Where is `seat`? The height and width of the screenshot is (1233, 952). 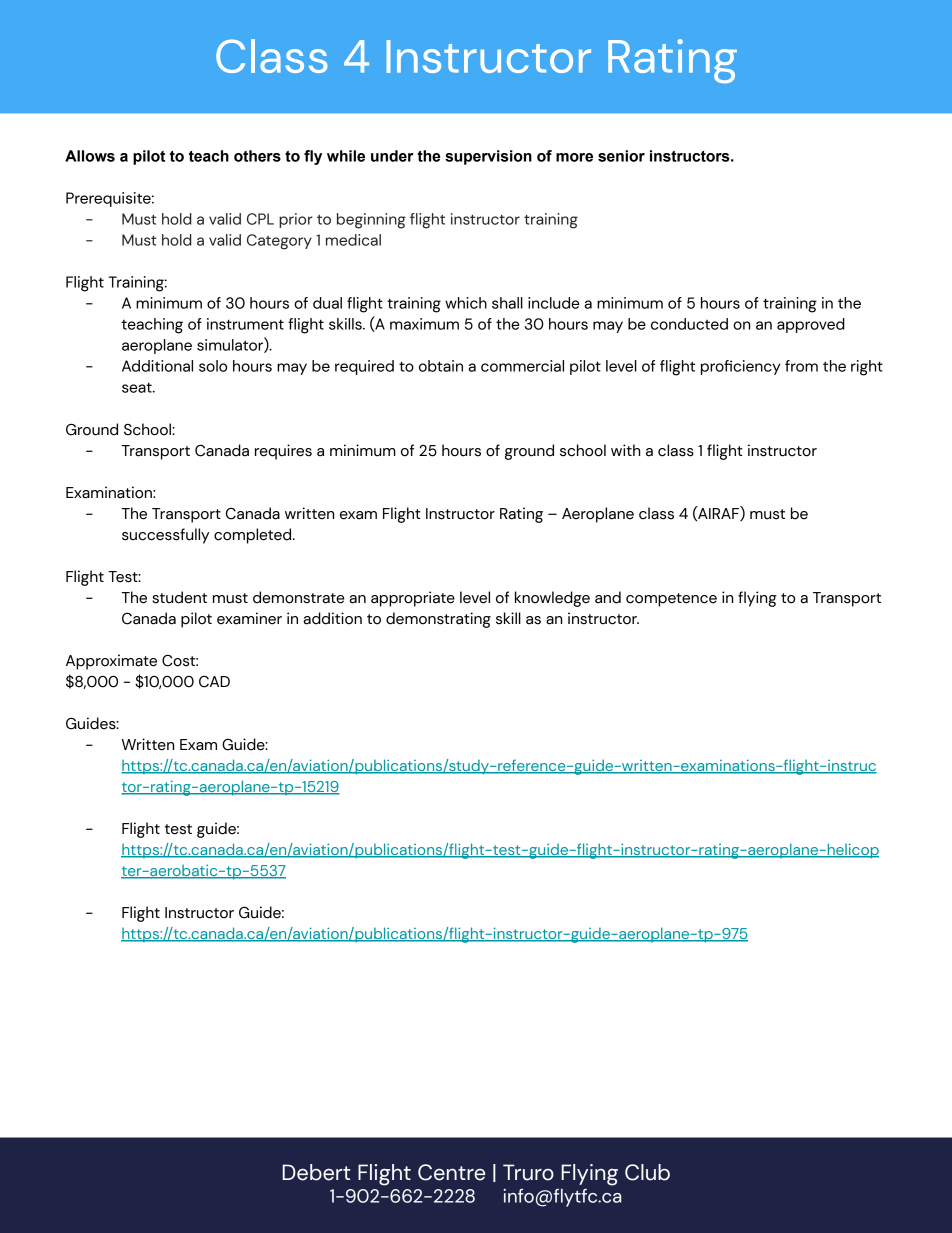
seat is located at coordinates (138, 387).
